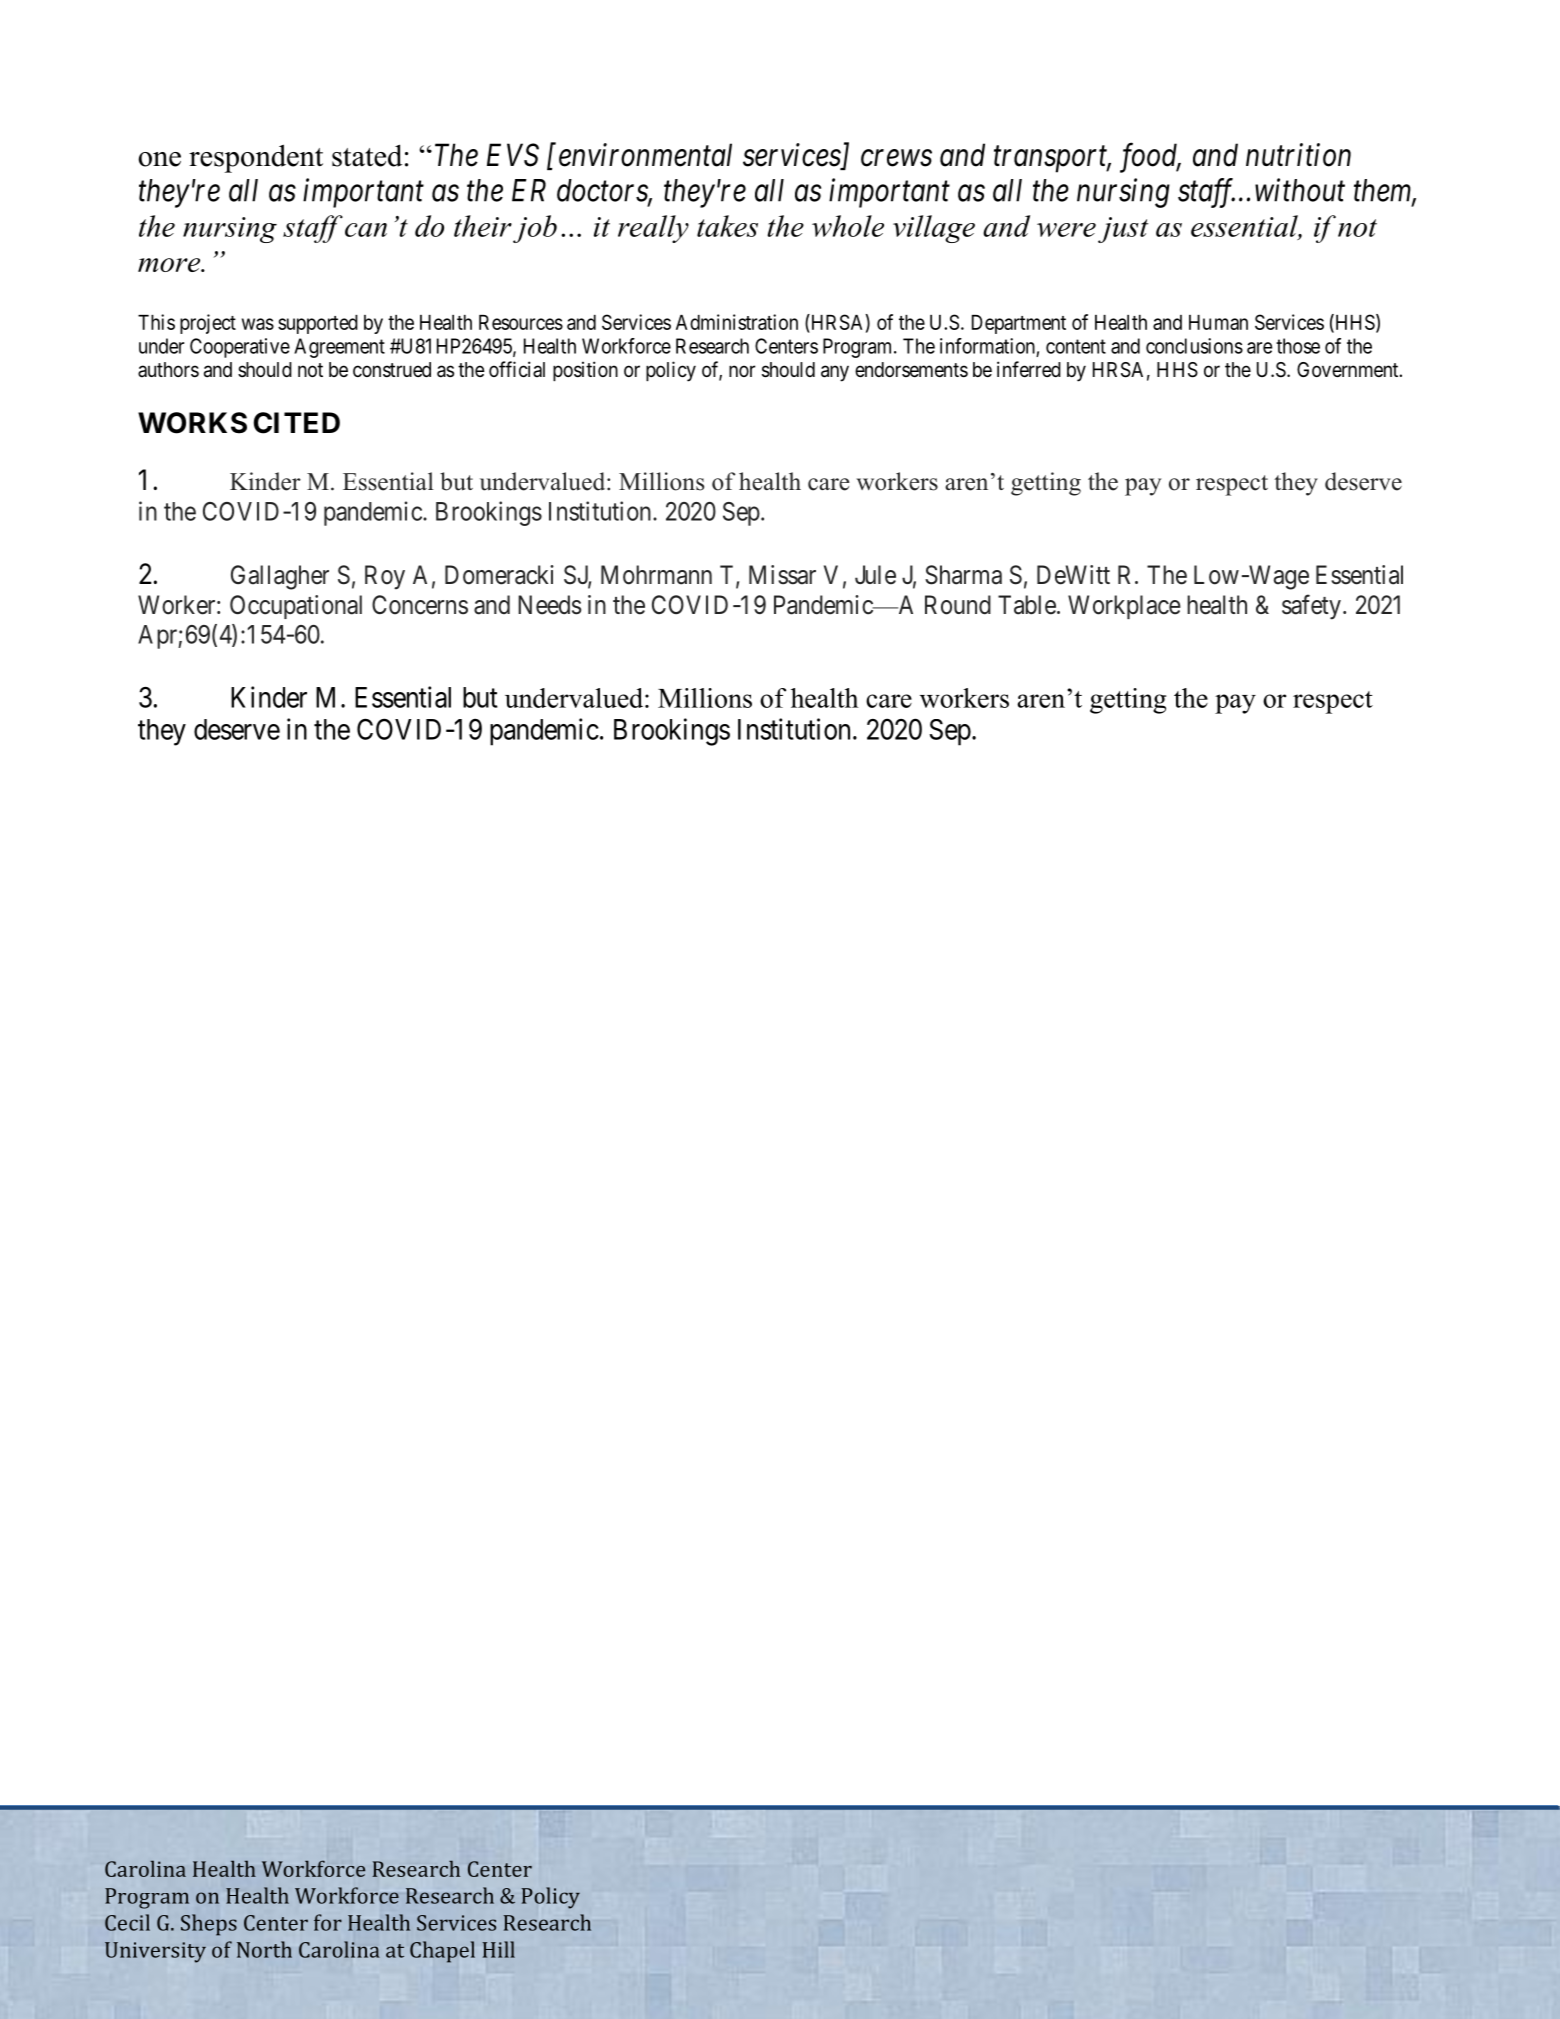 This screenshot has height=2019, width=1560. What do you see at coordinates (499, 1949) in the screenshot?
I see `Hill` at bounding box center [499, 1949].
